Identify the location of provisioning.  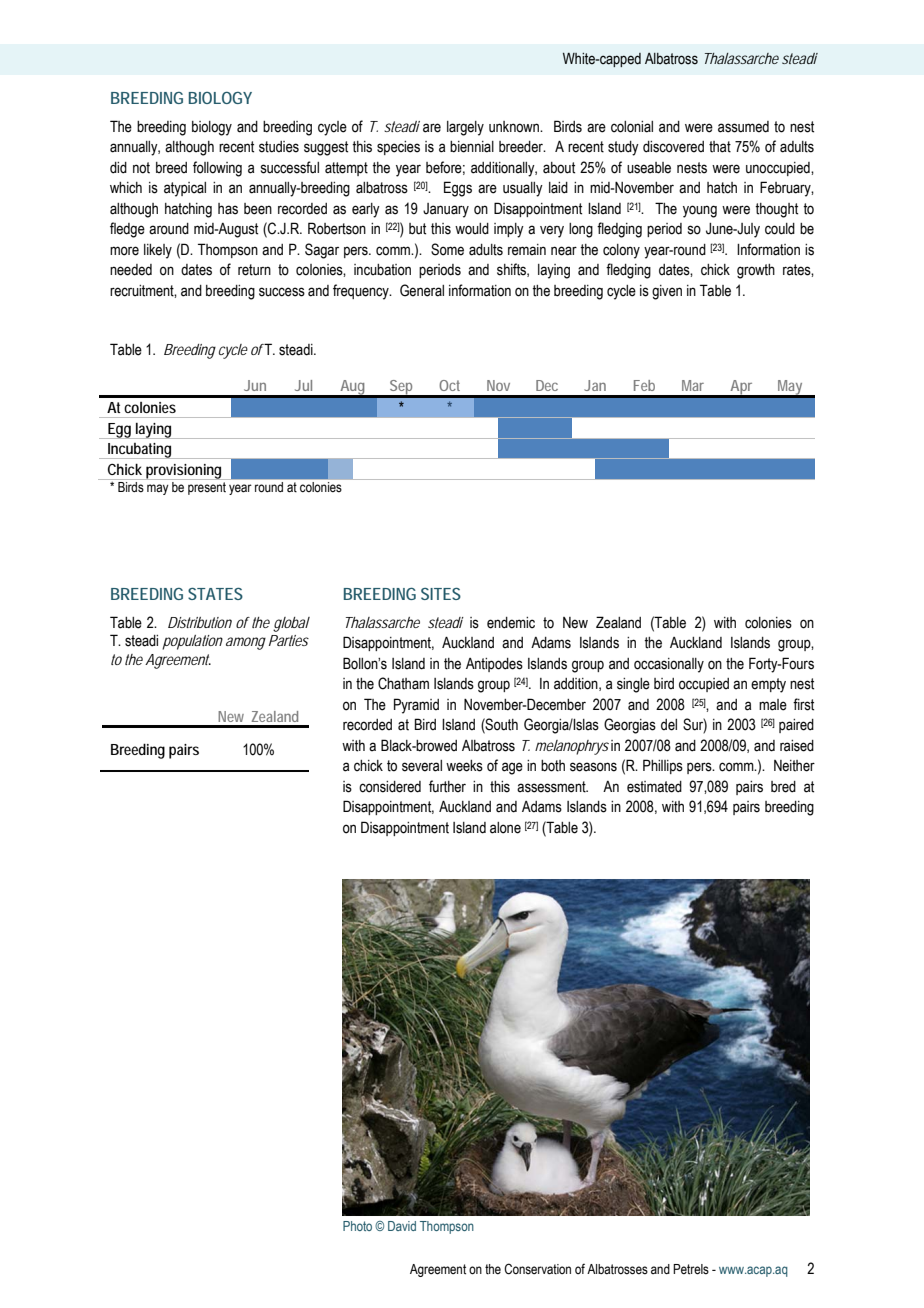
(184, 472).
